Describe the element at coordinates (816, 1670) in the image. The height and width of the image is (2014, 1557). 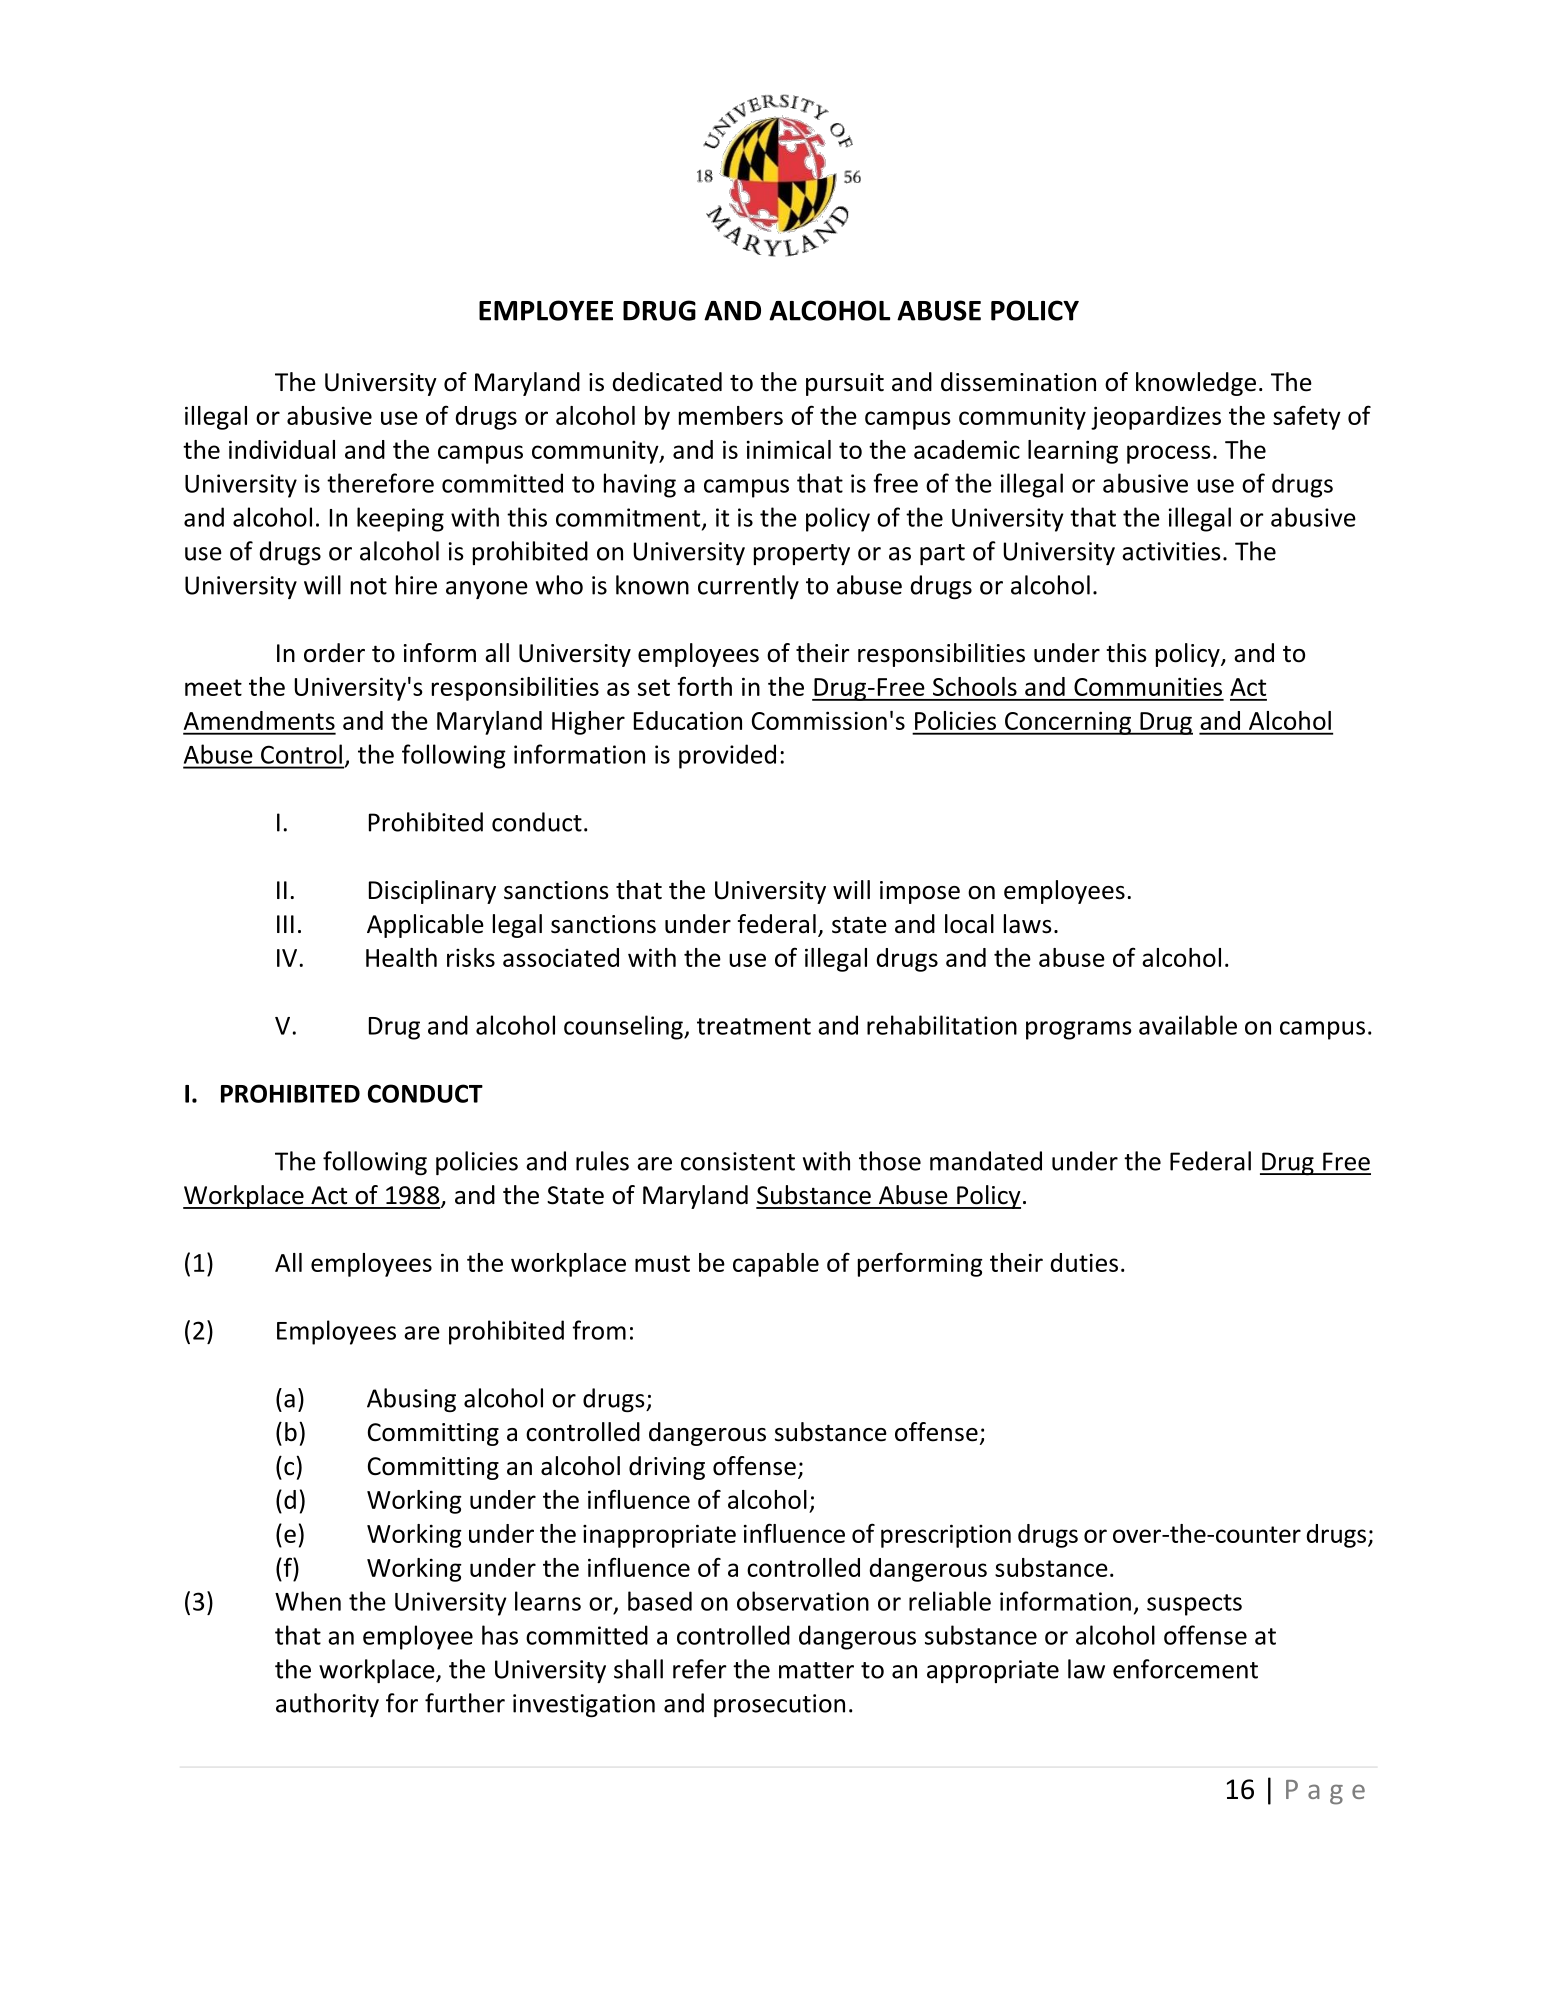
I see `matter` at that location.
